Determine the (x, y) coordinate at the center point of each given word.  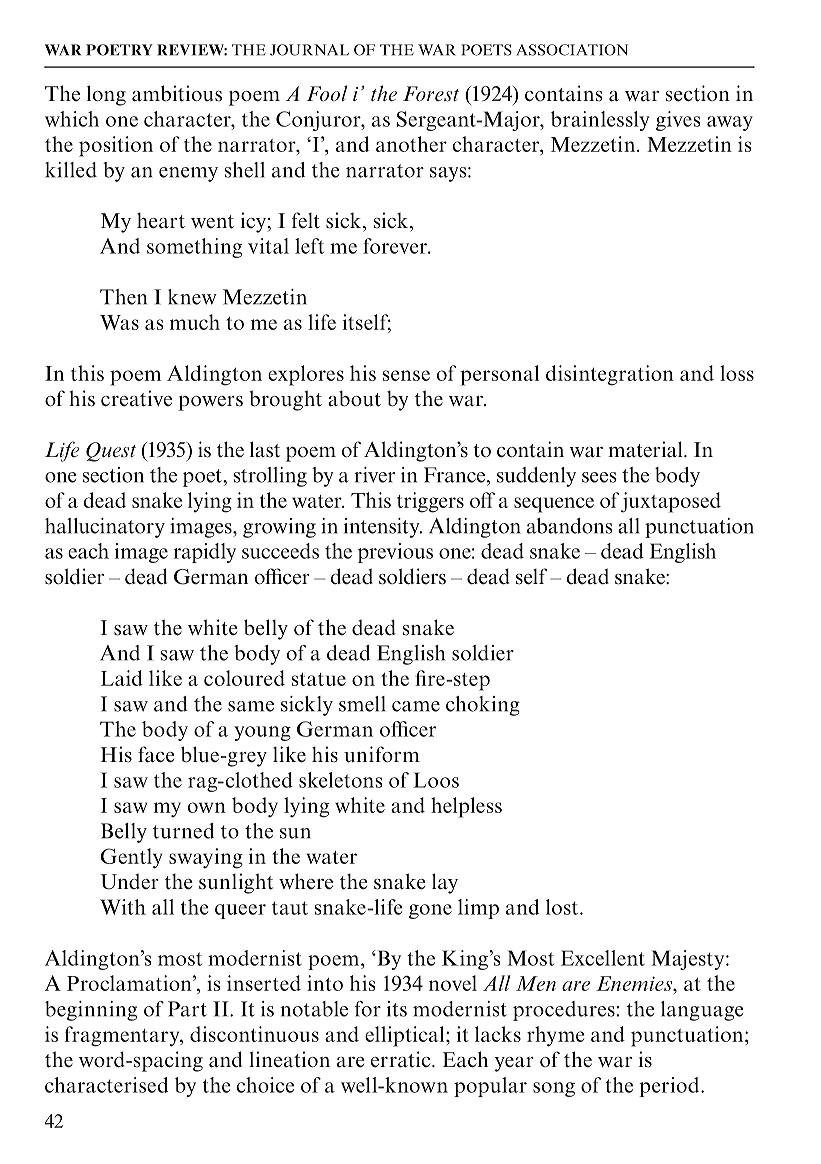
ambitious (177, 93)
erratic (402, 1059)
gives (678, 121)
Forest (431, 94)
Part (187, 1009)
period (670, 1087)
